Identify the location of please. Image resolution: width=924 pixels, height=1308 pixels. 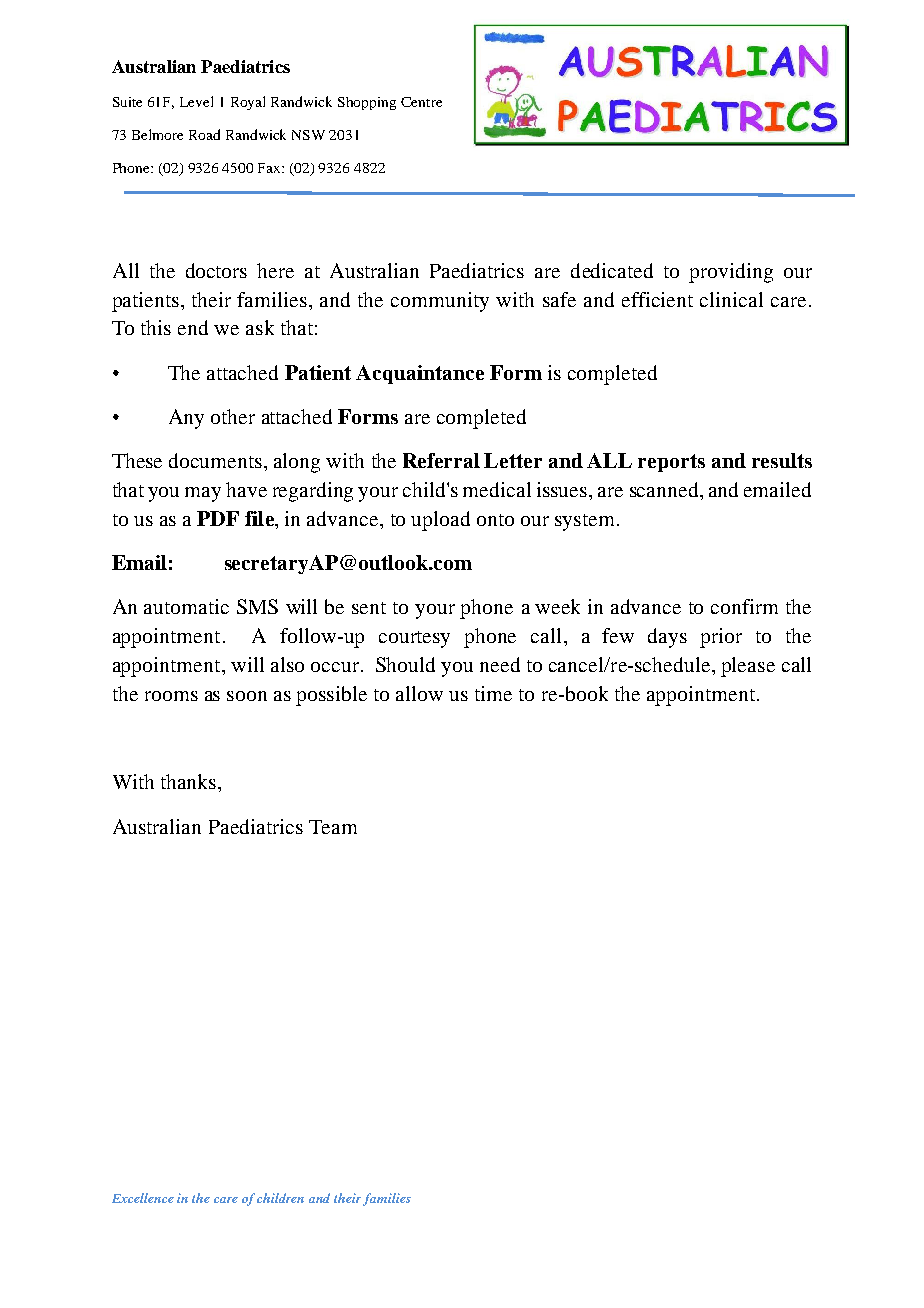
(748, 667).
